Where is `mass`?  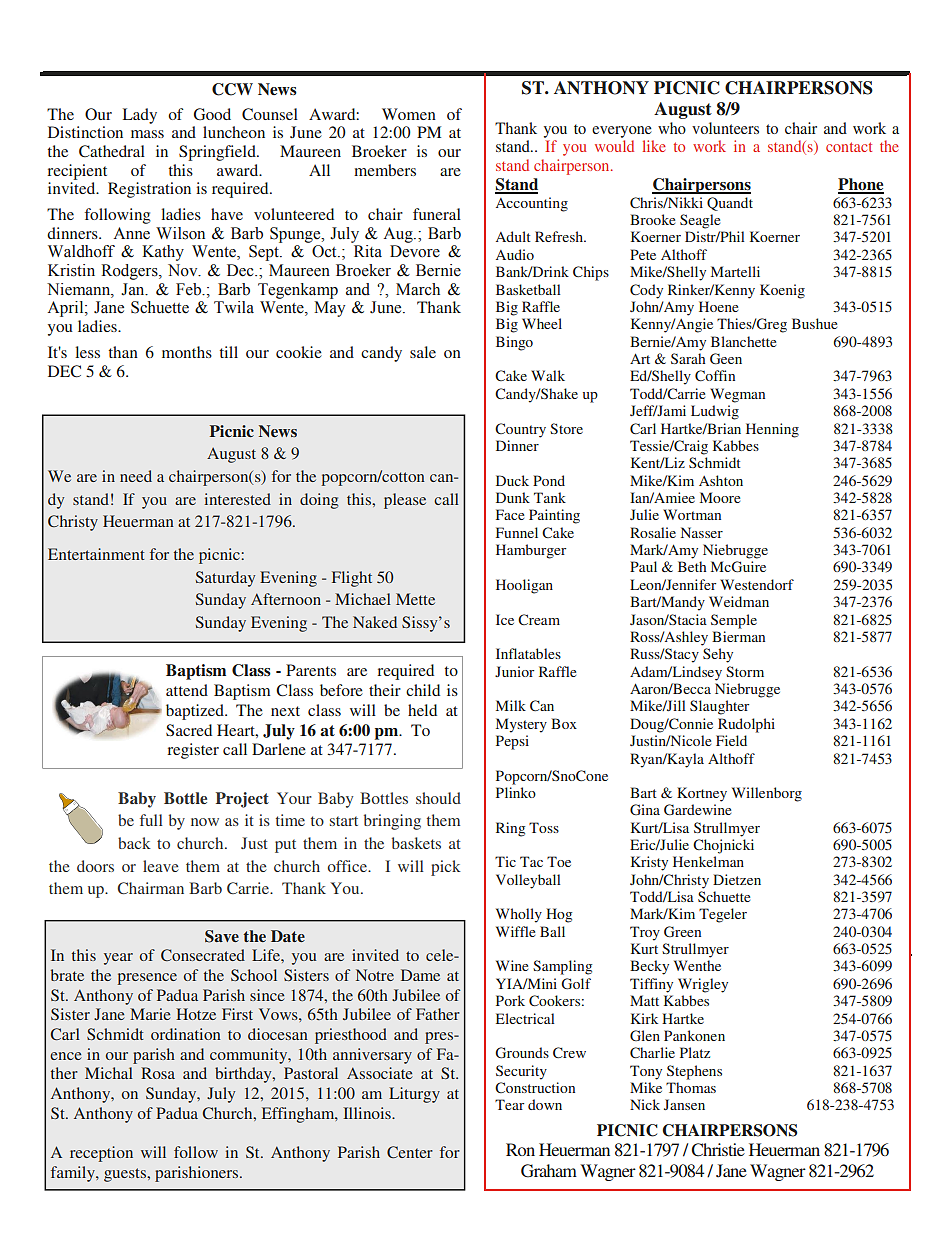
mass is located at coordinates (147, 134).
